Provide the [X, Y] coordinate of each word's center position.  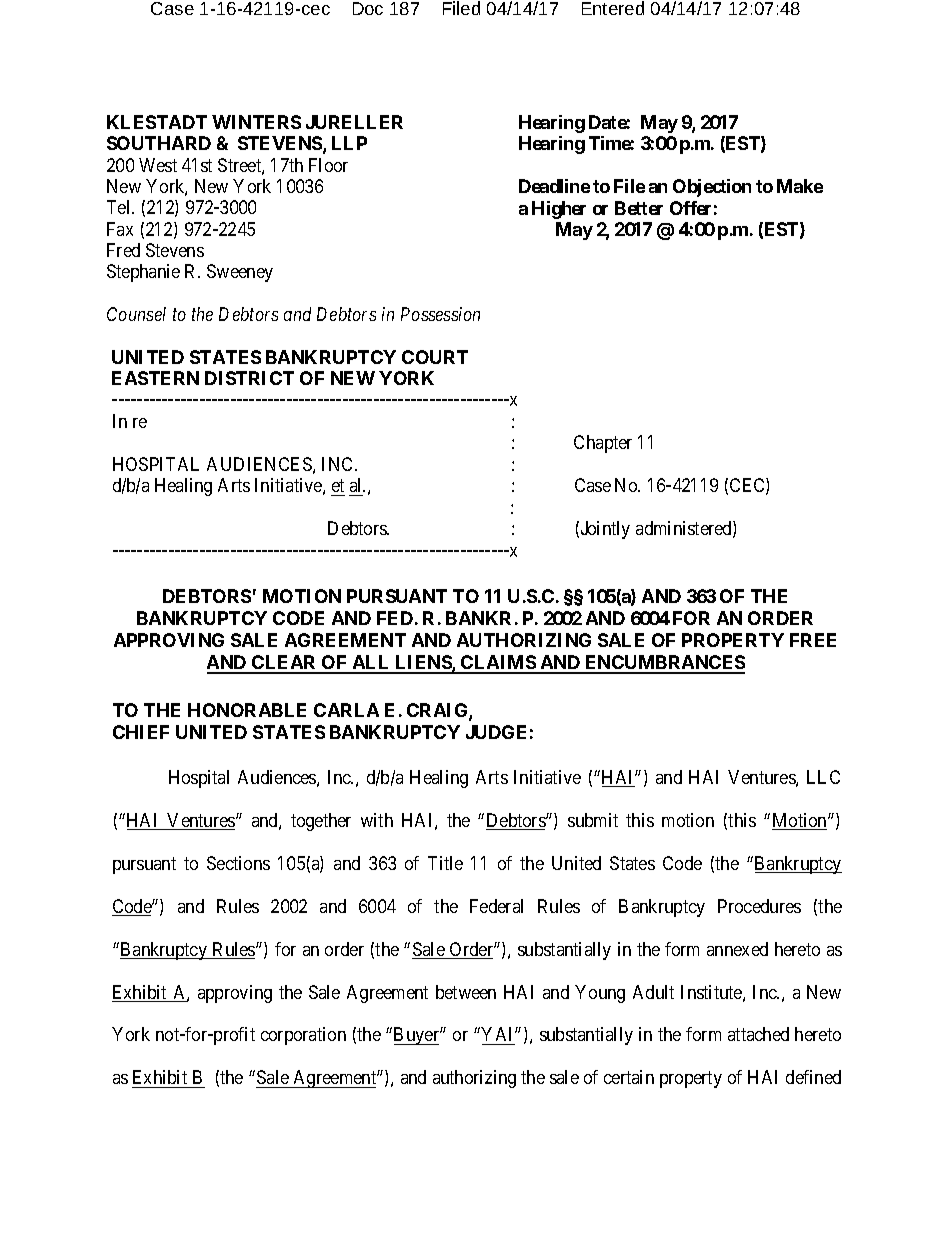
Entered [613, 8]
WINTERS [256, 122]
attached [758, 1034]
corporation [303, 1036]
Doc [368, 8]
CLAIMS [498, 664]
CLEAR [285, 664]
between [466, 992]
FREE [813, 640]
